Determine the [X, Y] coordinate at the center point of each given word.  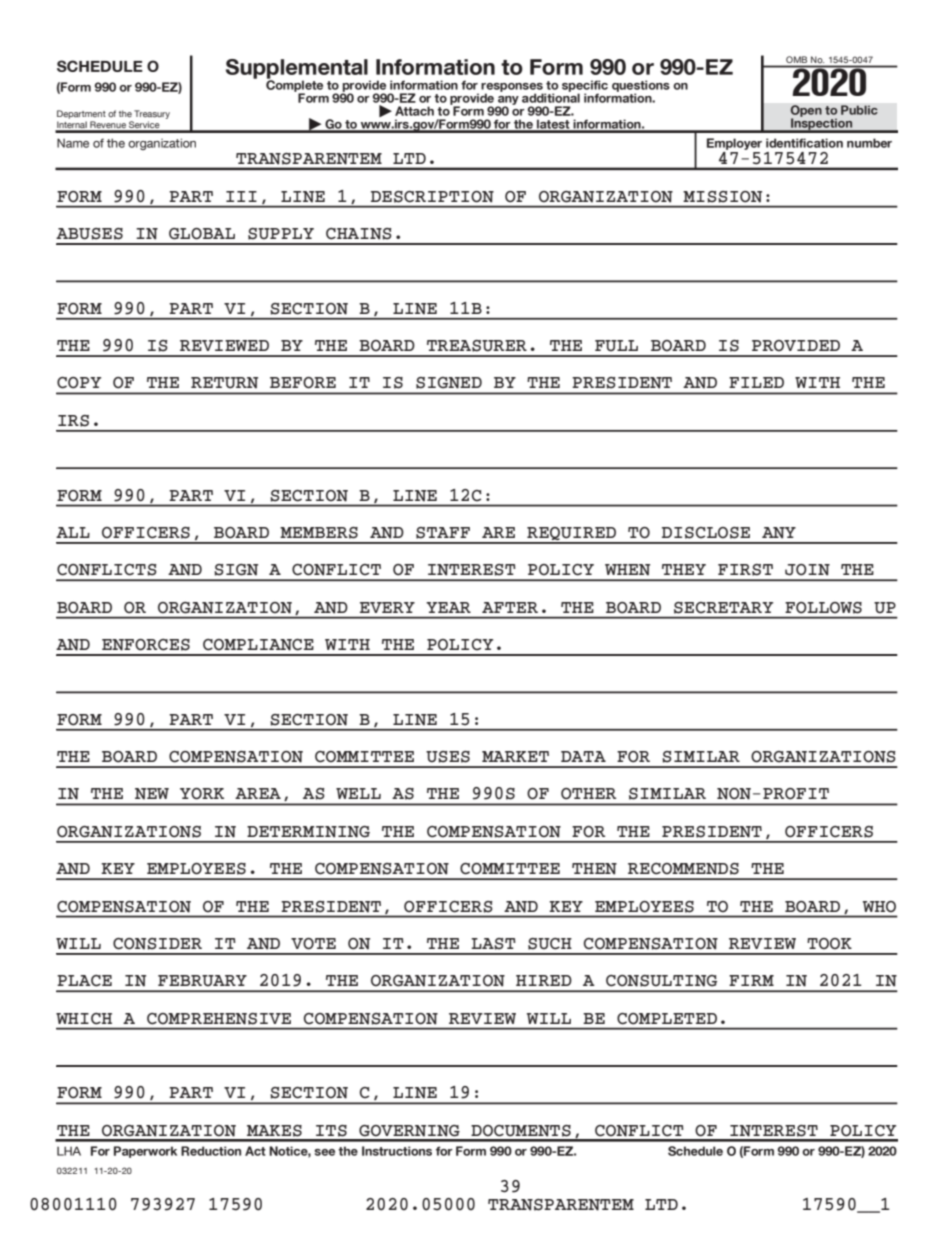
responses [512, 88]
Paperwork [145, 1152]
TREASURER [477, 346]
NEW [152, 794]
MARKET [515, 756]
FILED [756, 382]
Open [806, 112]
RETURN [224, 383]
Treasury [152, 114]
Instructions [397, 1151]
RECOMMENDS [683, 869]
